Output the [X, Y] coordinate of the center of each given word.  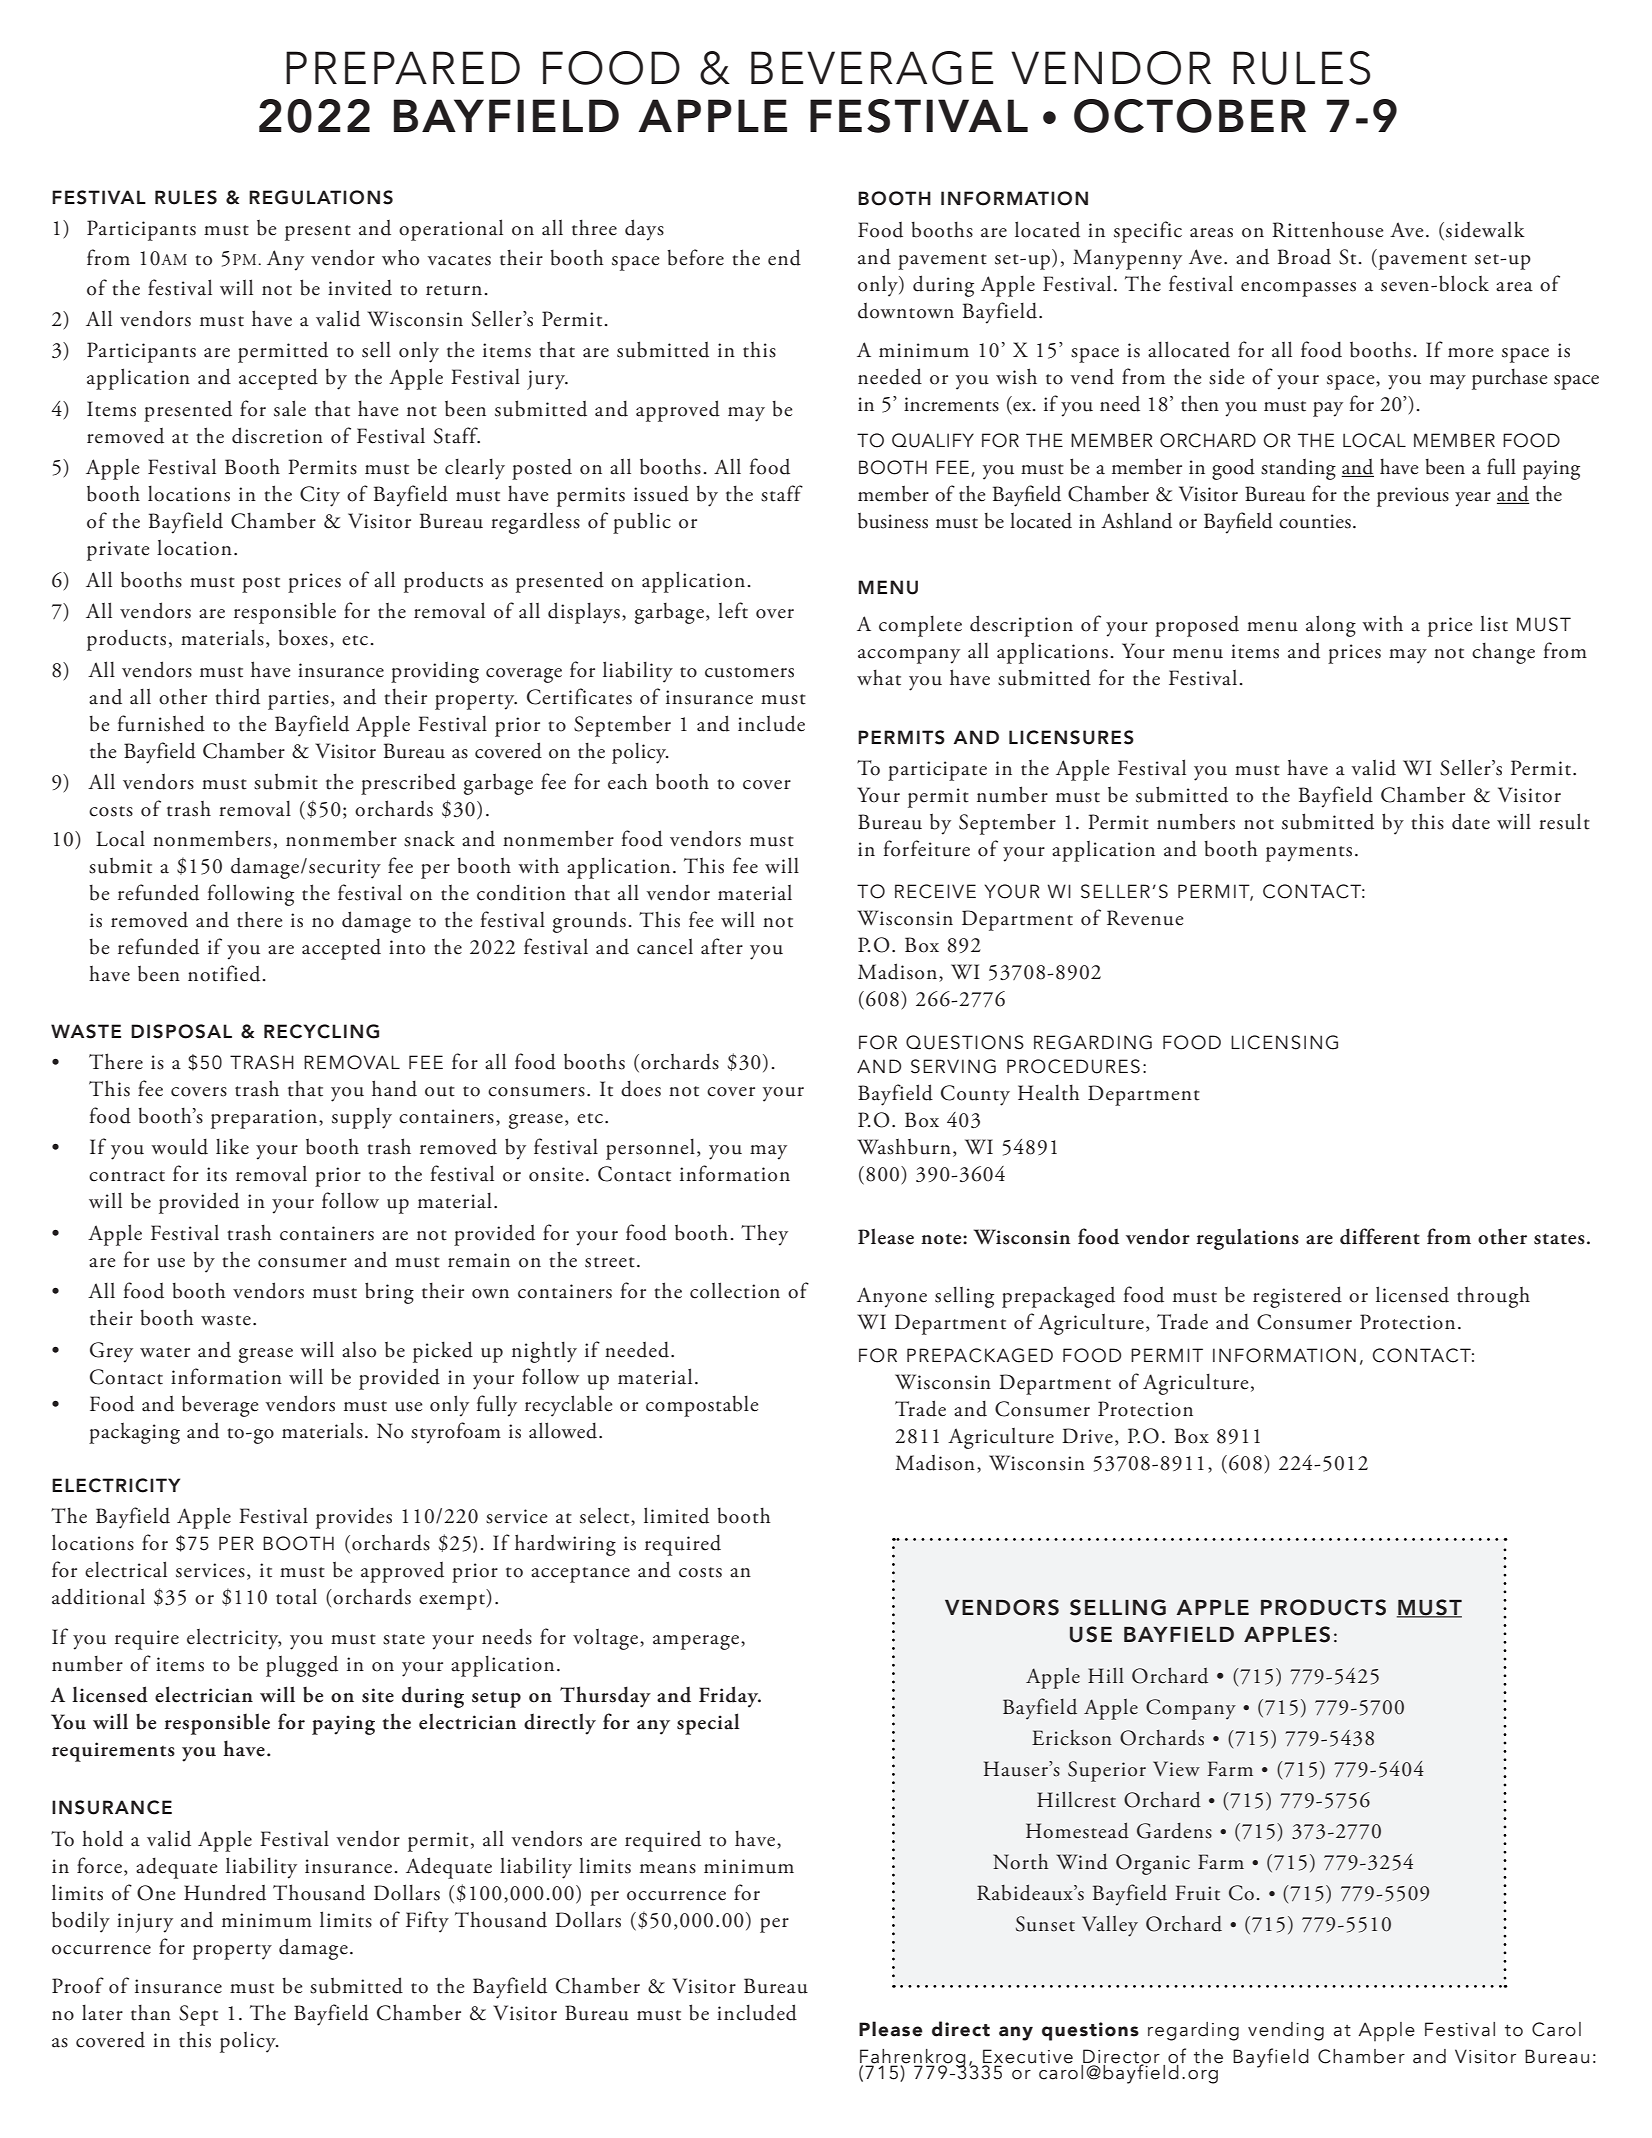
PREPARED [403, 67]
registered [1297, 1297]
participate [937, 771]
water [165, 1352]
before [695, 257]
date [1471, 821]
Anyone [892, 1297]
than [151, 2012]
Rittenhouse [1328, 230]
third [237, 696]
